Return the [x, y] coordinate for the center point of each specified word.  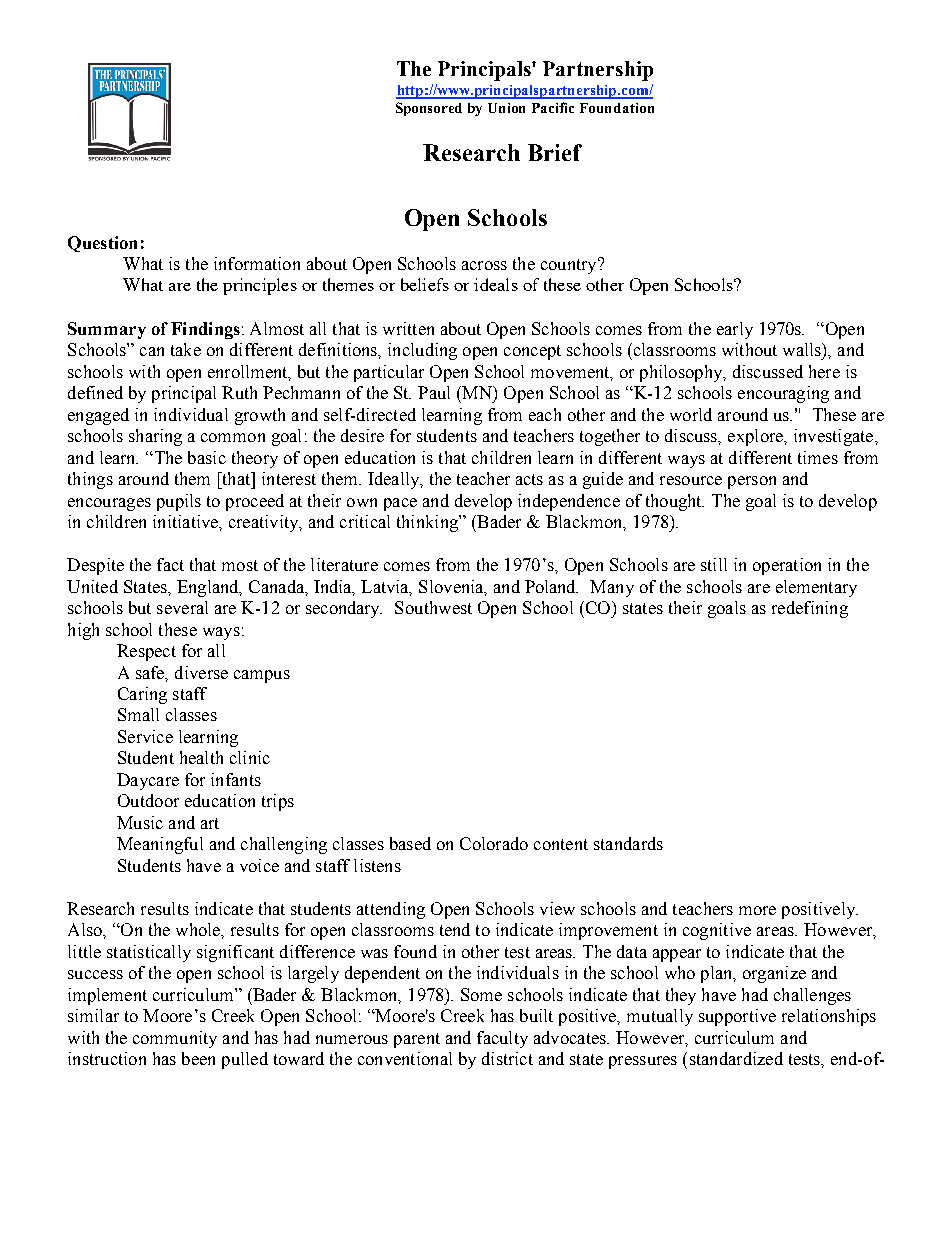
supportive [737, 1017]
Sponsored [429, 109]
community [175, 1039]
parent [417, 1040]
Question [102, 244]
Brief [555, 152]
